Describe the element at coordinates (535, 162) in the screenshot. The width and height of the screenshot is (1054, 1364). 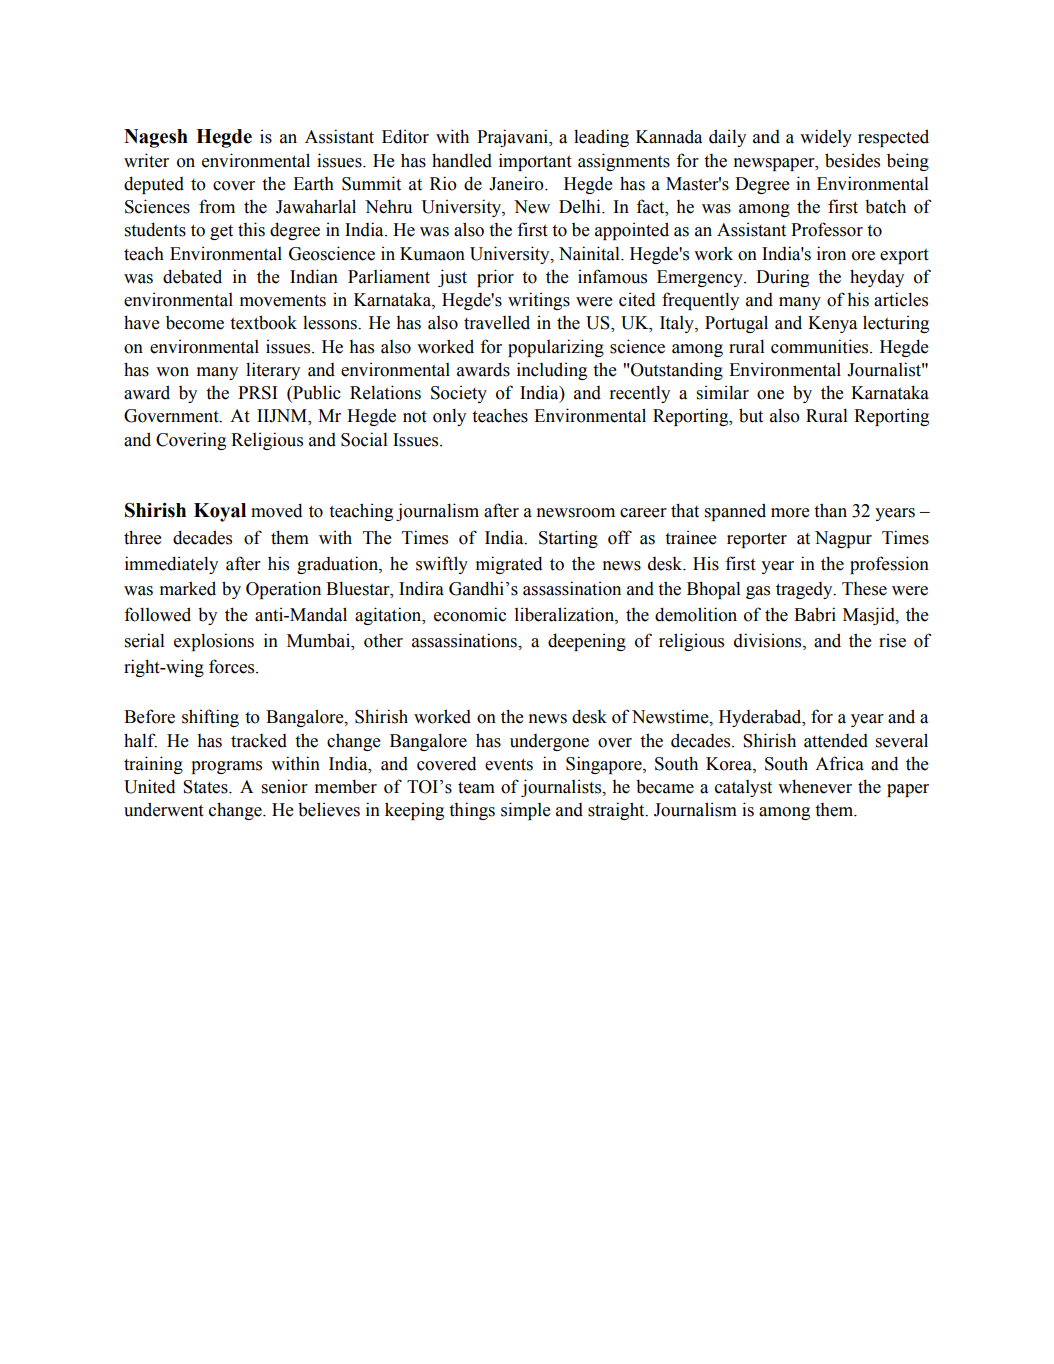
I see `important` at that location.
